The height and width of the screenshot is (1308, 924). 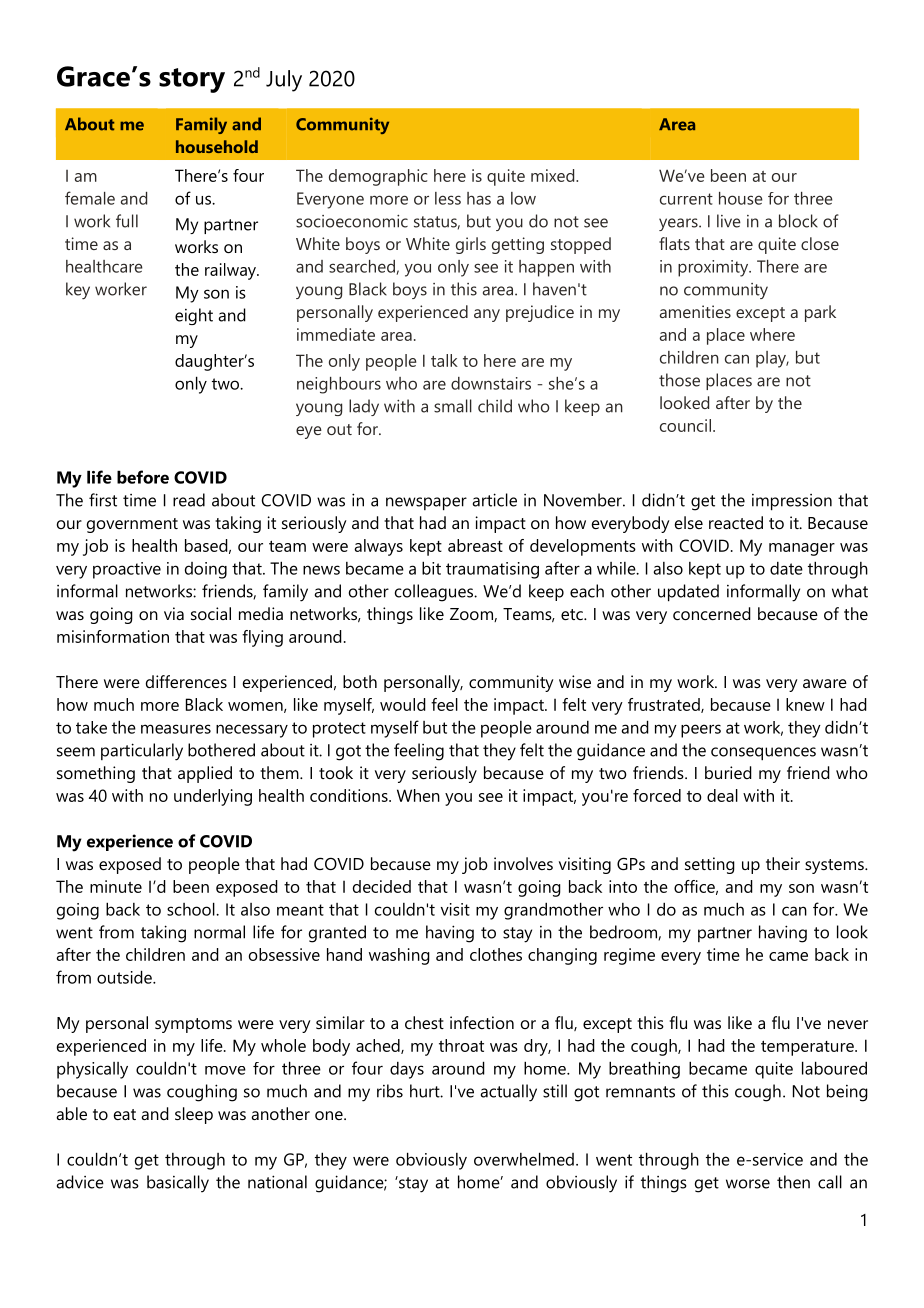 What do you see at coordinates (444, 360) in the screenshot?
I see `talk` at bounding box center [444, 360].
